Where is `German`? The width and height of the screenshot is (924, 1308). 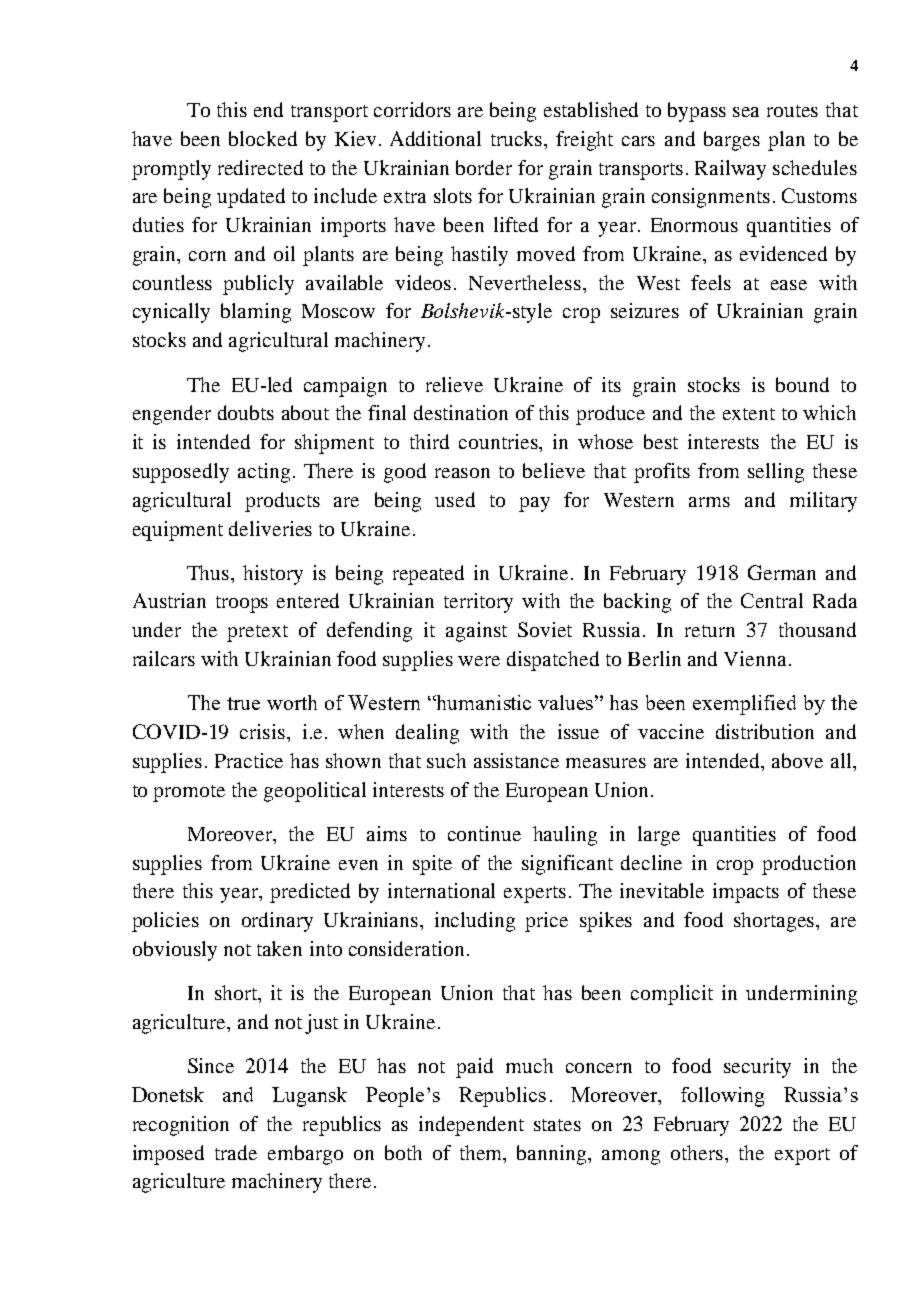
German is located at coordinates (782, 572).
